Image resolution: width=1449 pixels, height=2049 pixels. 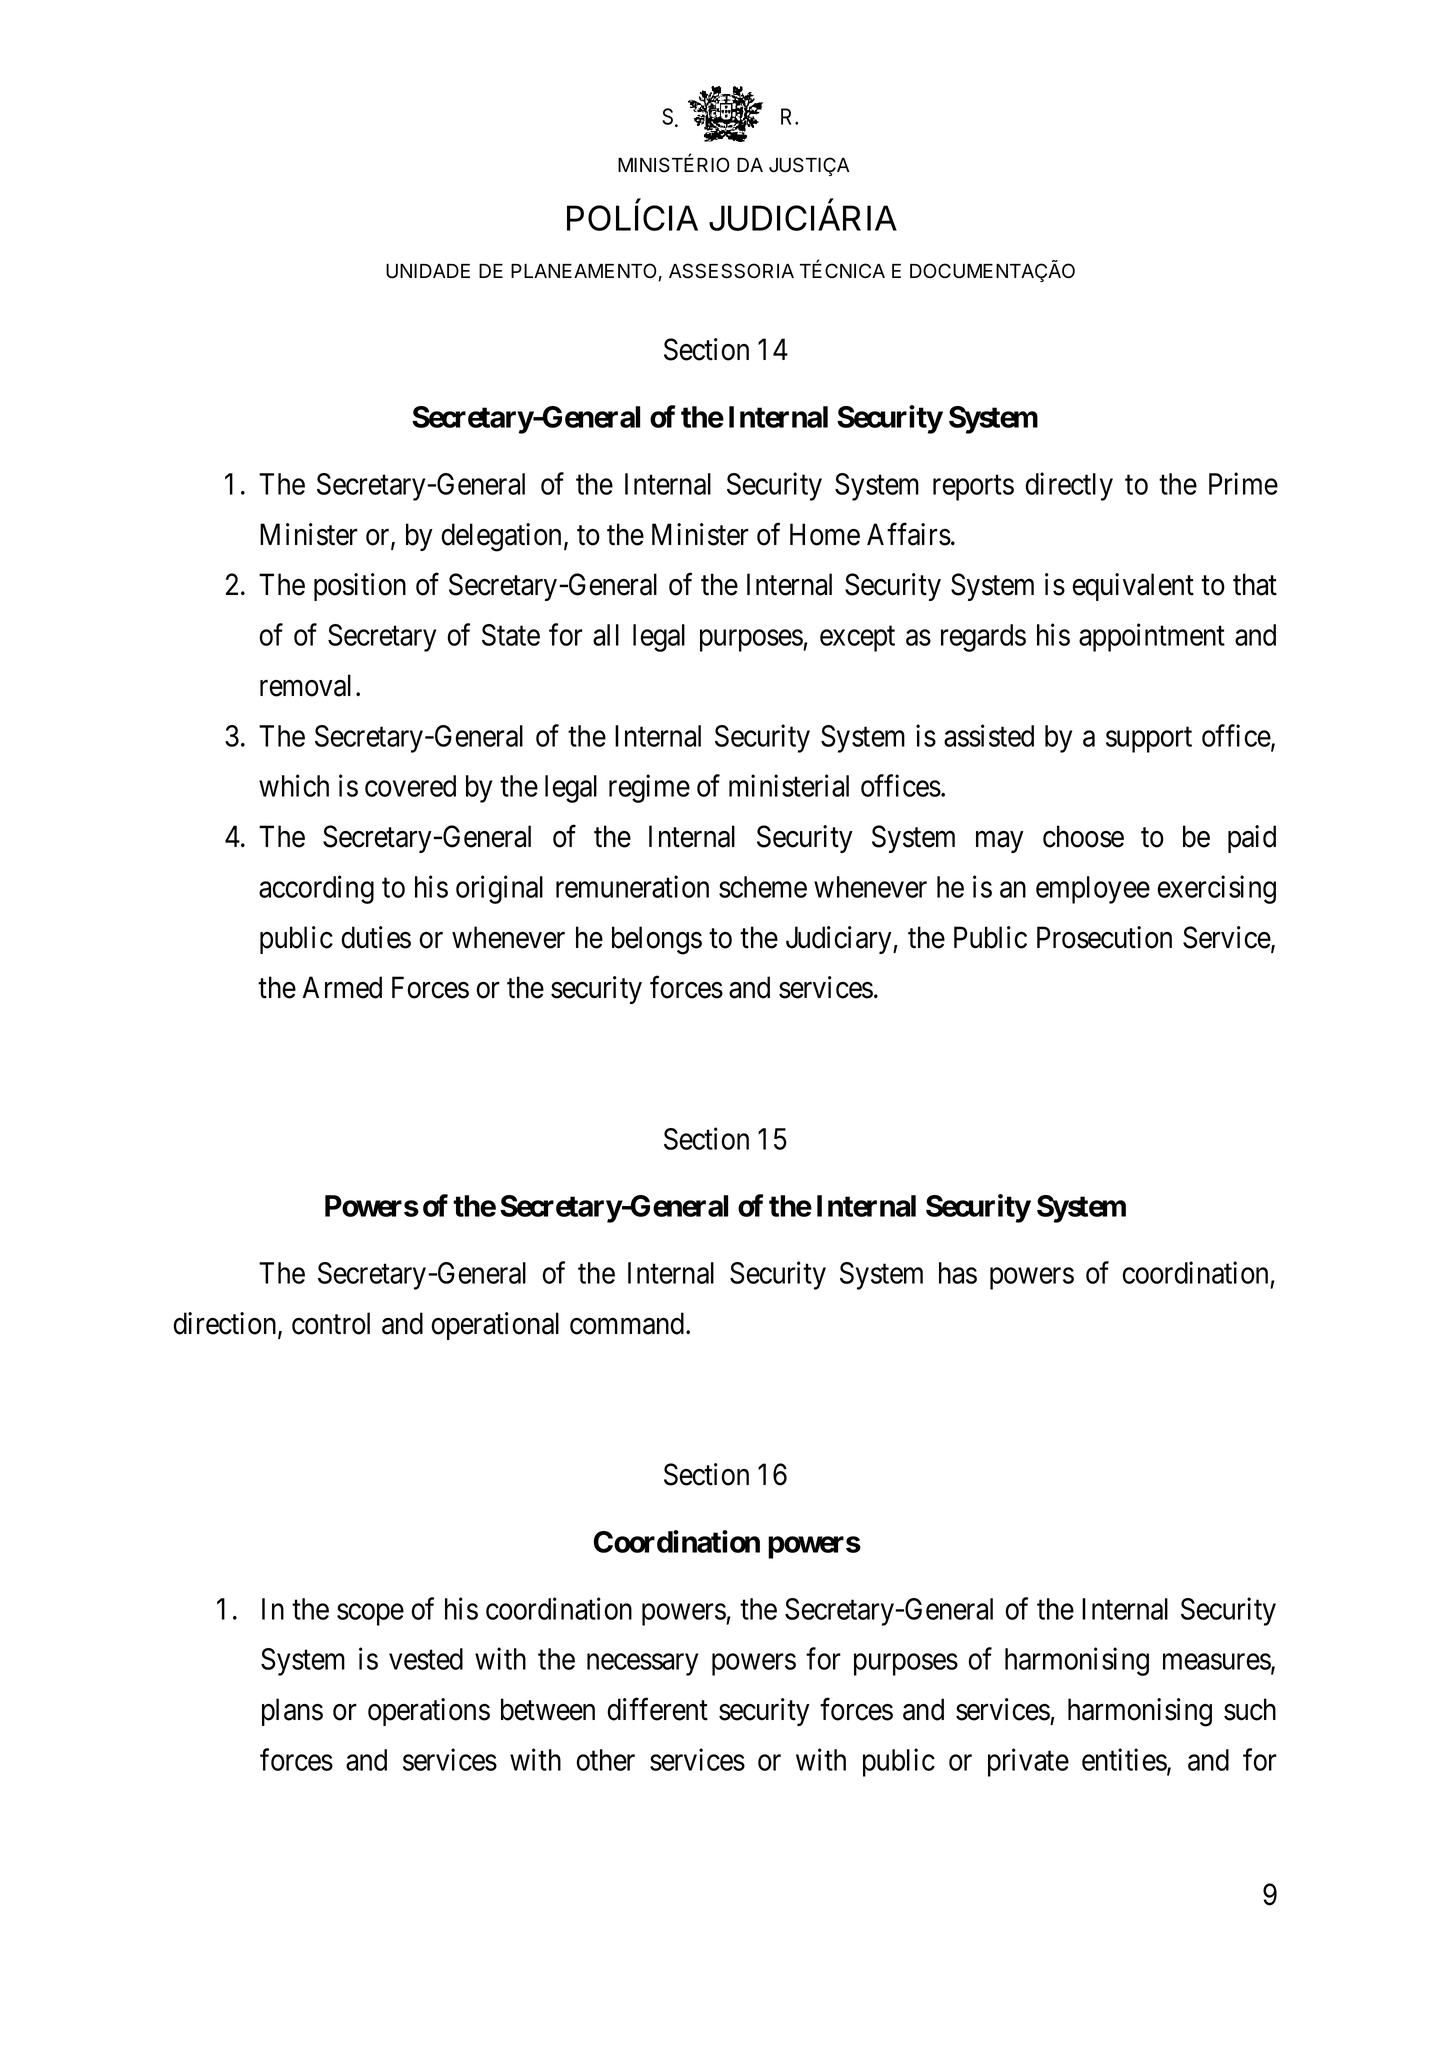 I want to click on different, so click(x=658, y=1709).
